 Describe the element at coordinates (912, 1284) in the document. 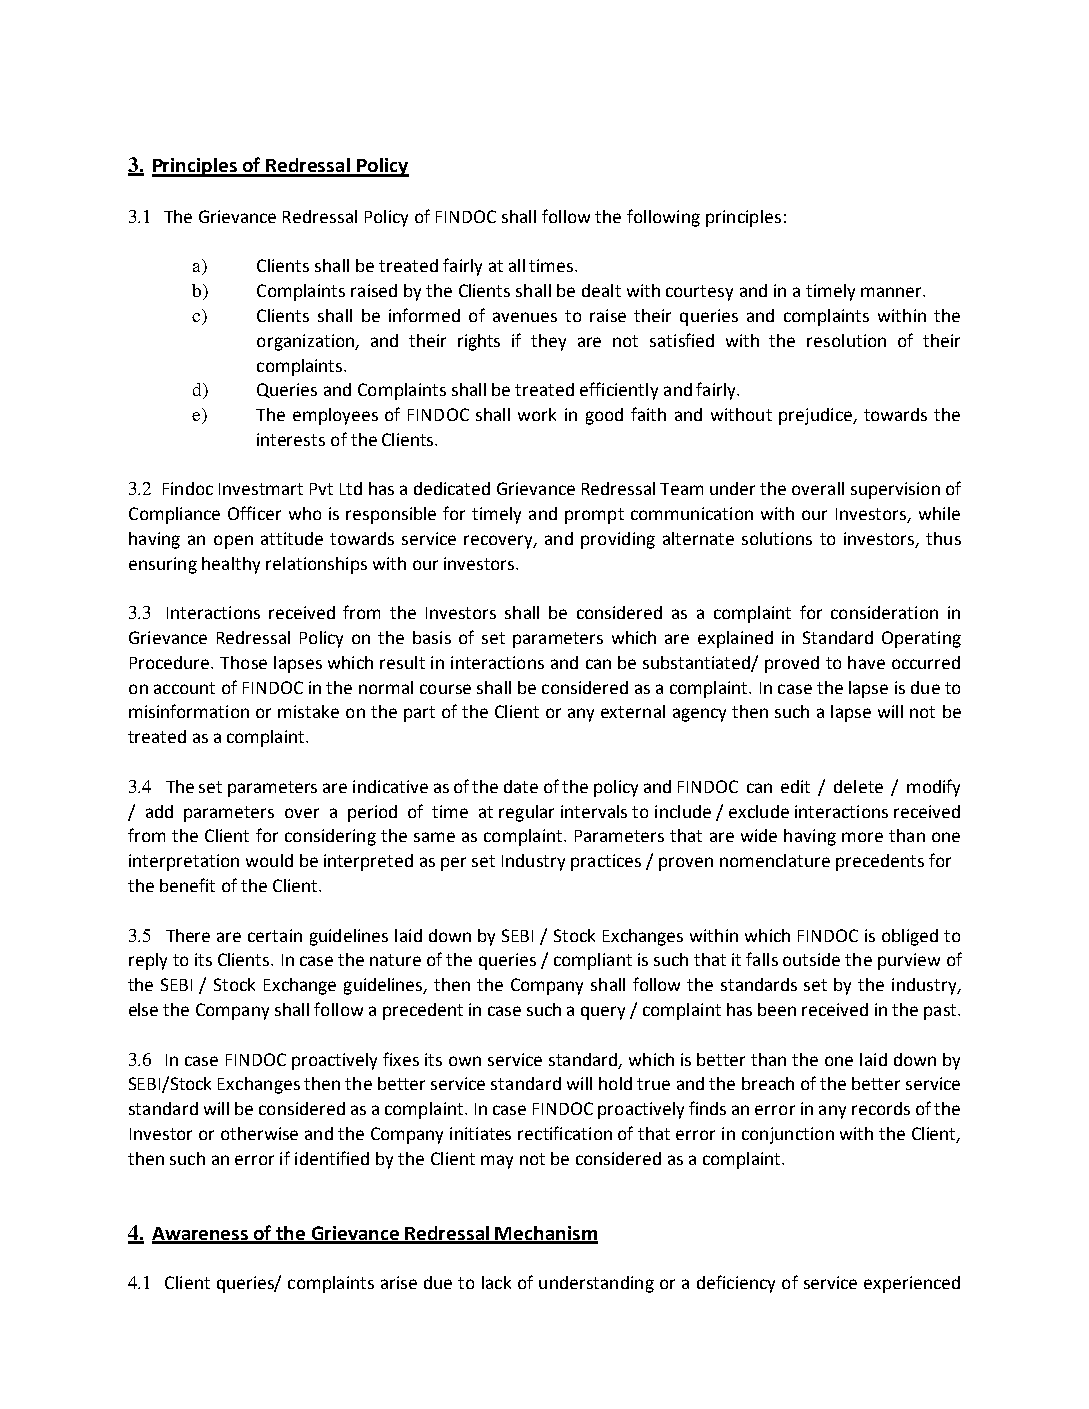

I see `experienced` at that location.
